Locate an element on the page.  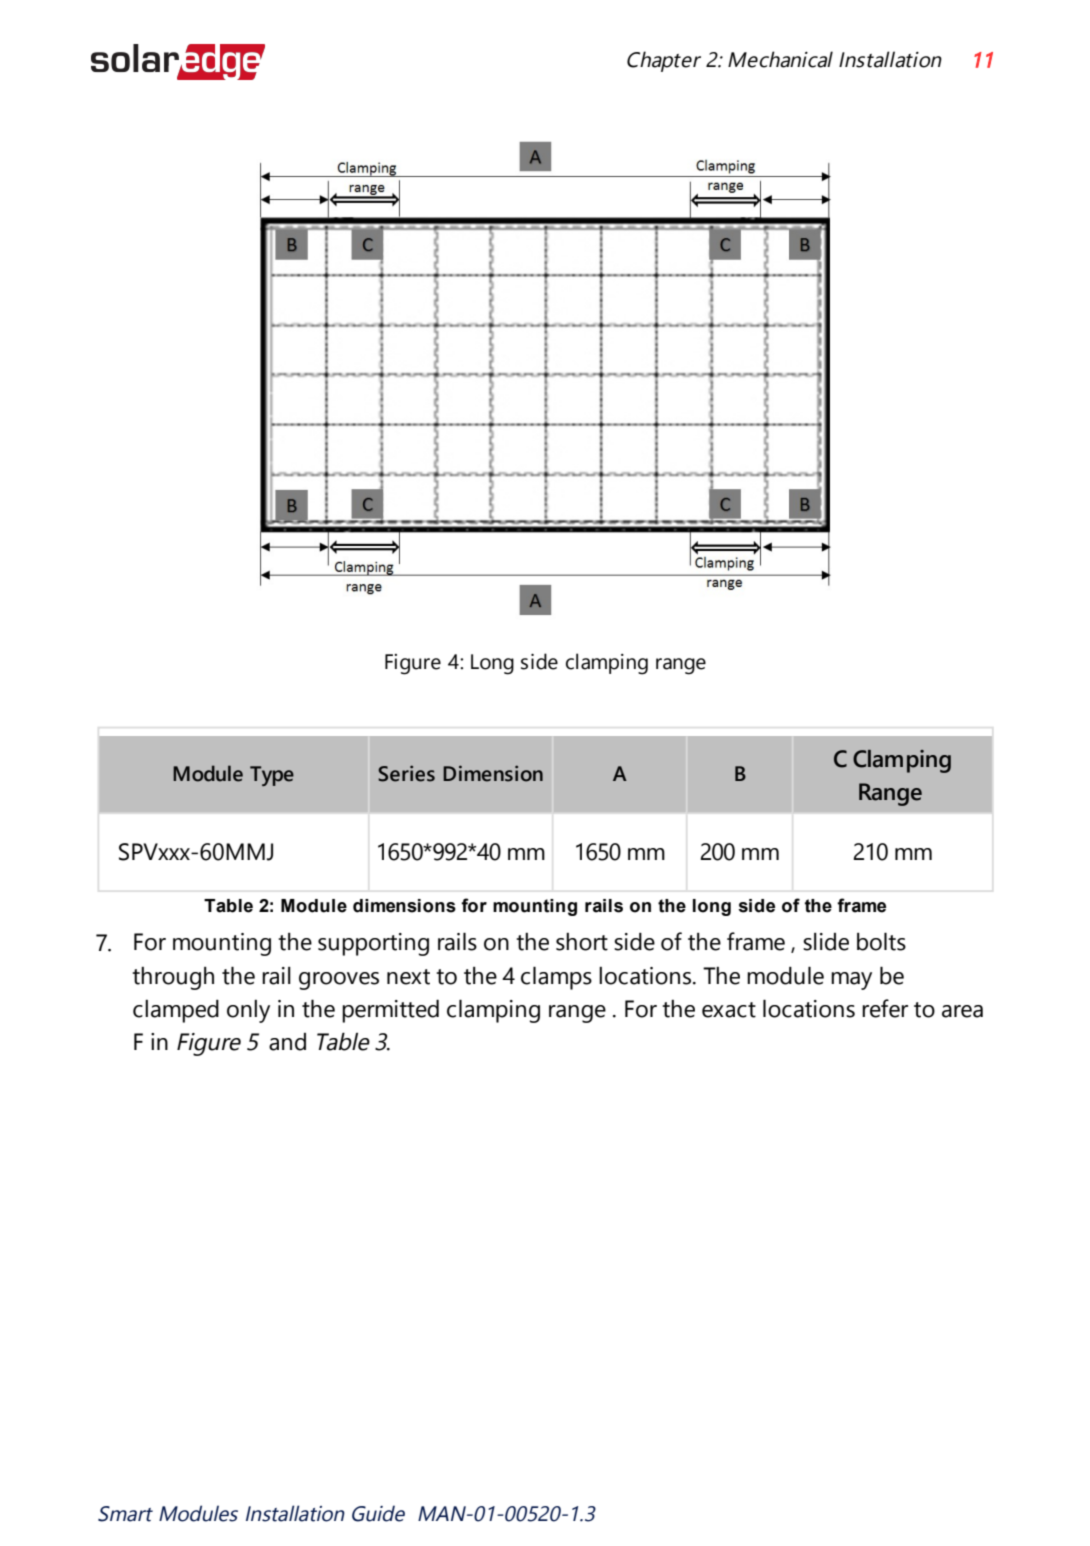
may is located at coordinates (851, 981).
